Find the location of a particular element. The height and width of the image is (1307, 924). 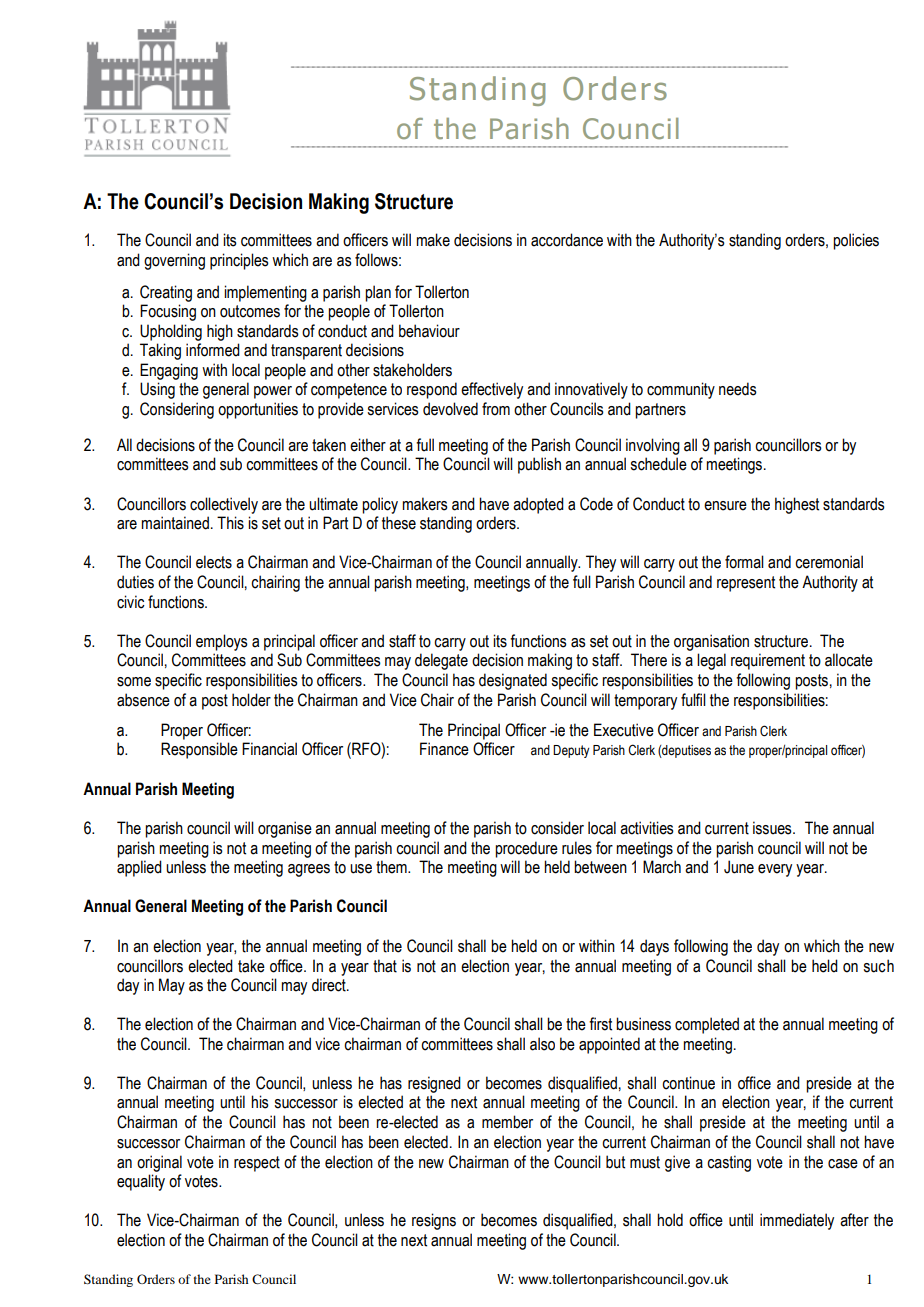

adopted is located at coordinates (538, 505).
